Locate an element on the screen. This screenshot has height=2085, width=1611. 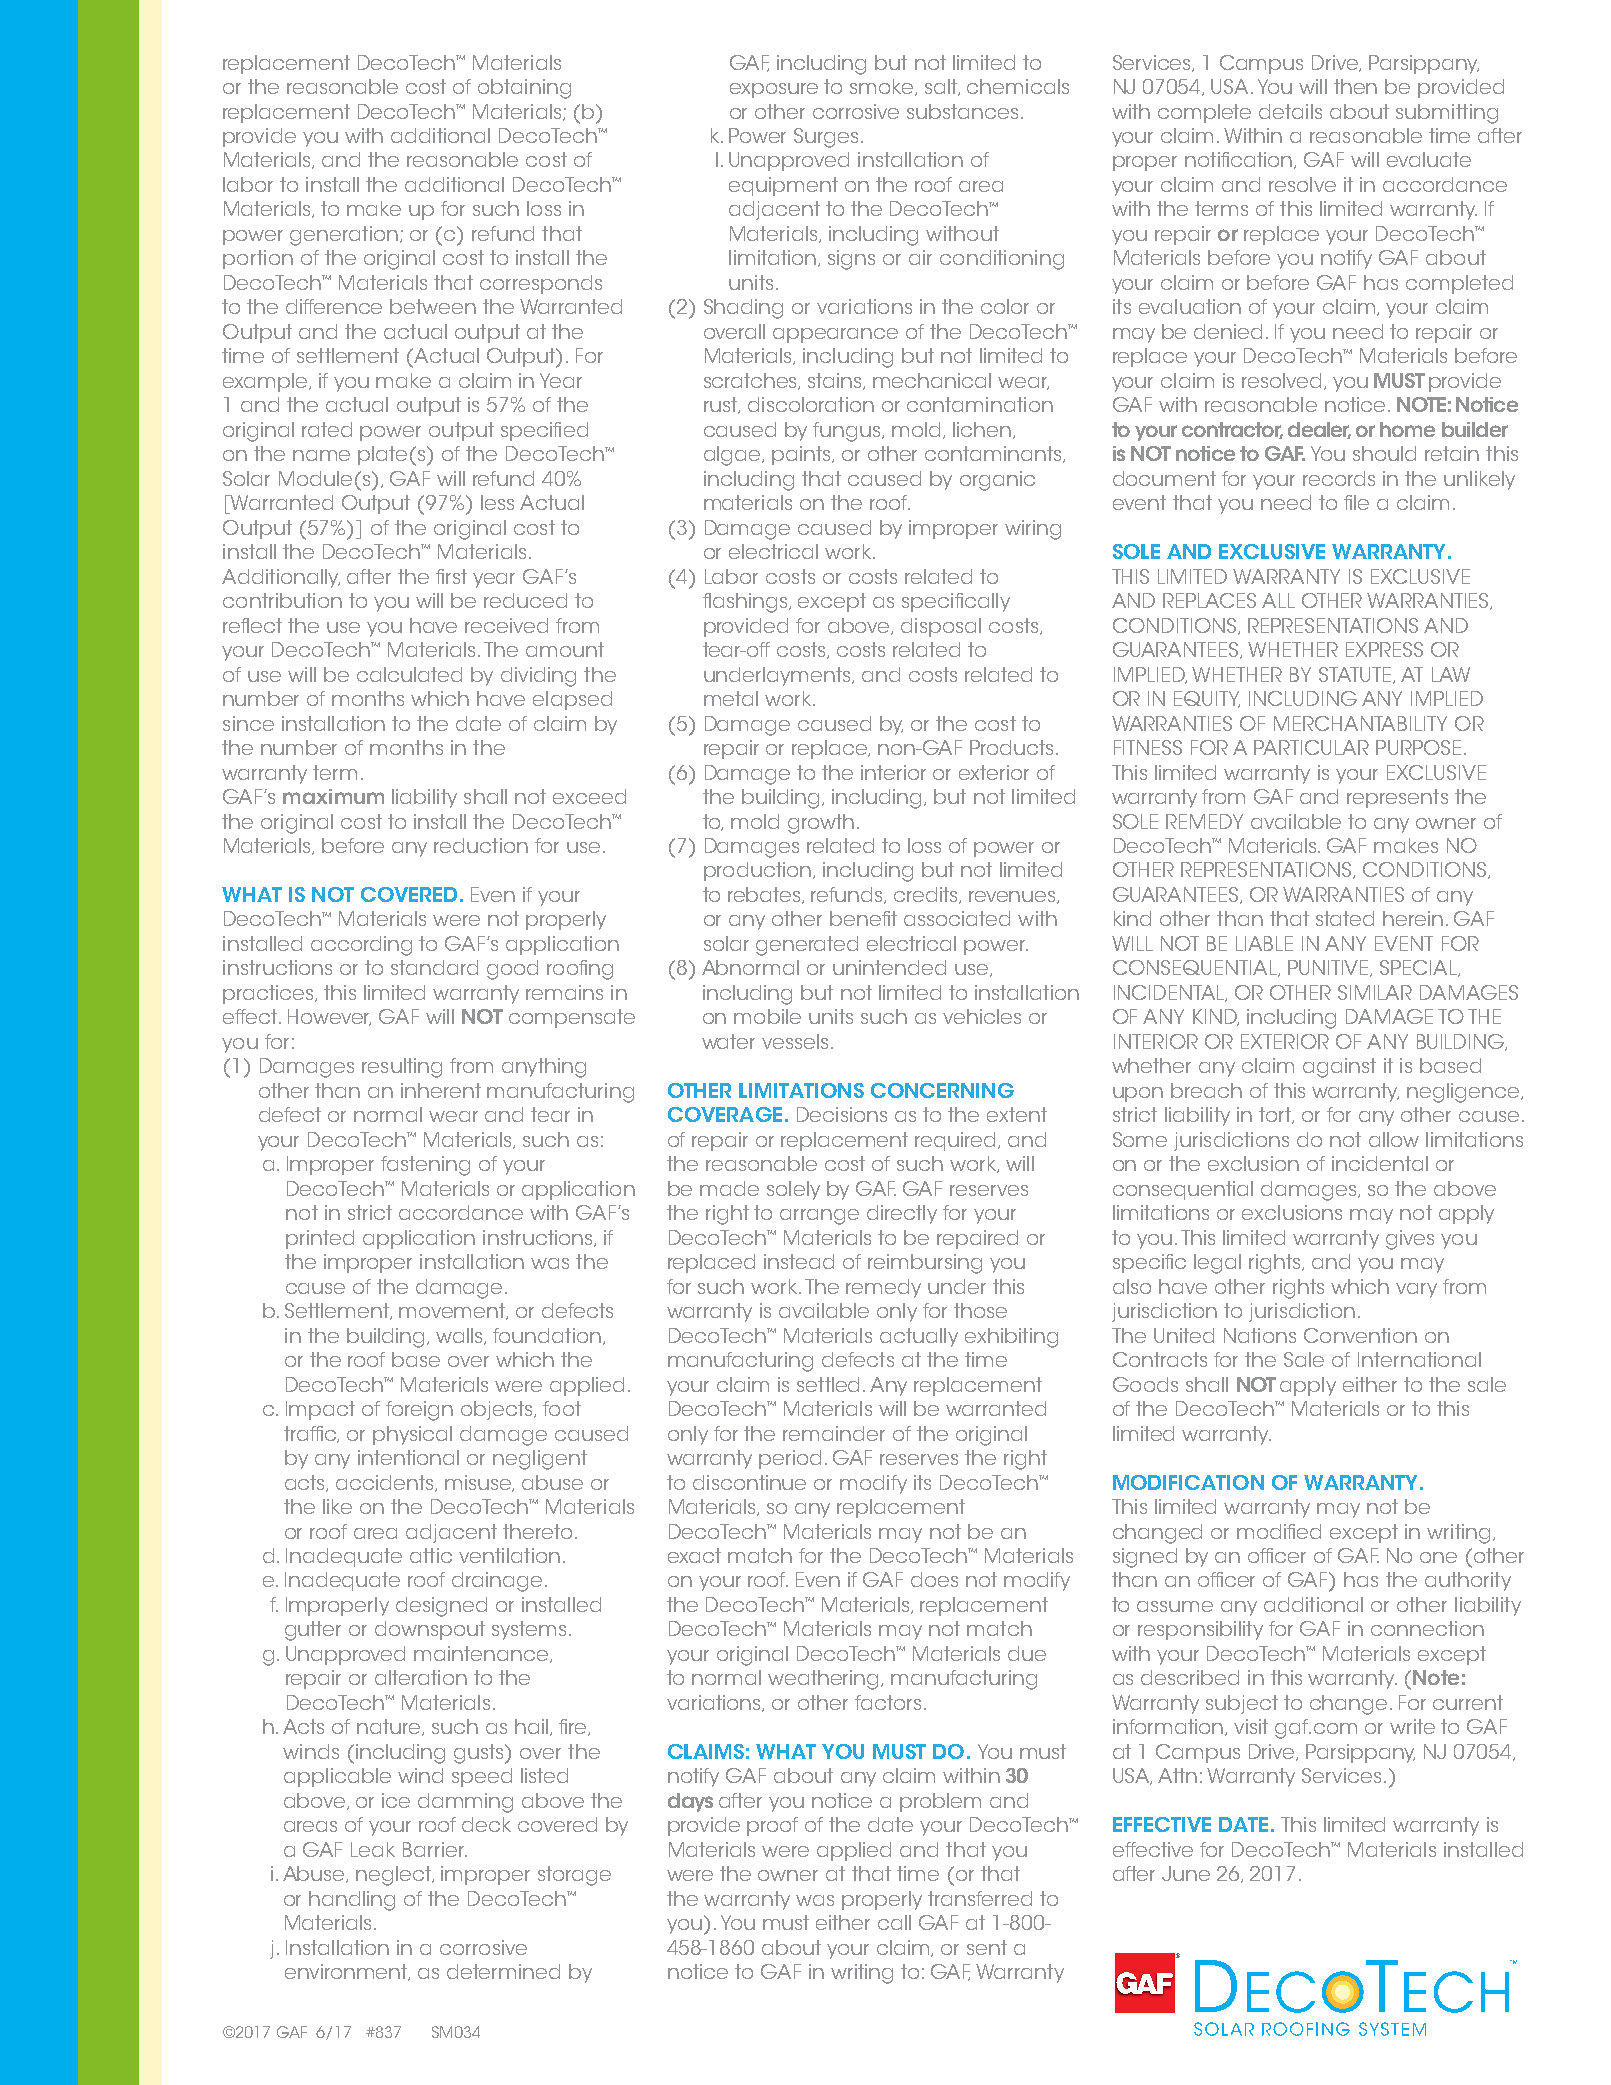
records is located at coordinates (1339, 478).
